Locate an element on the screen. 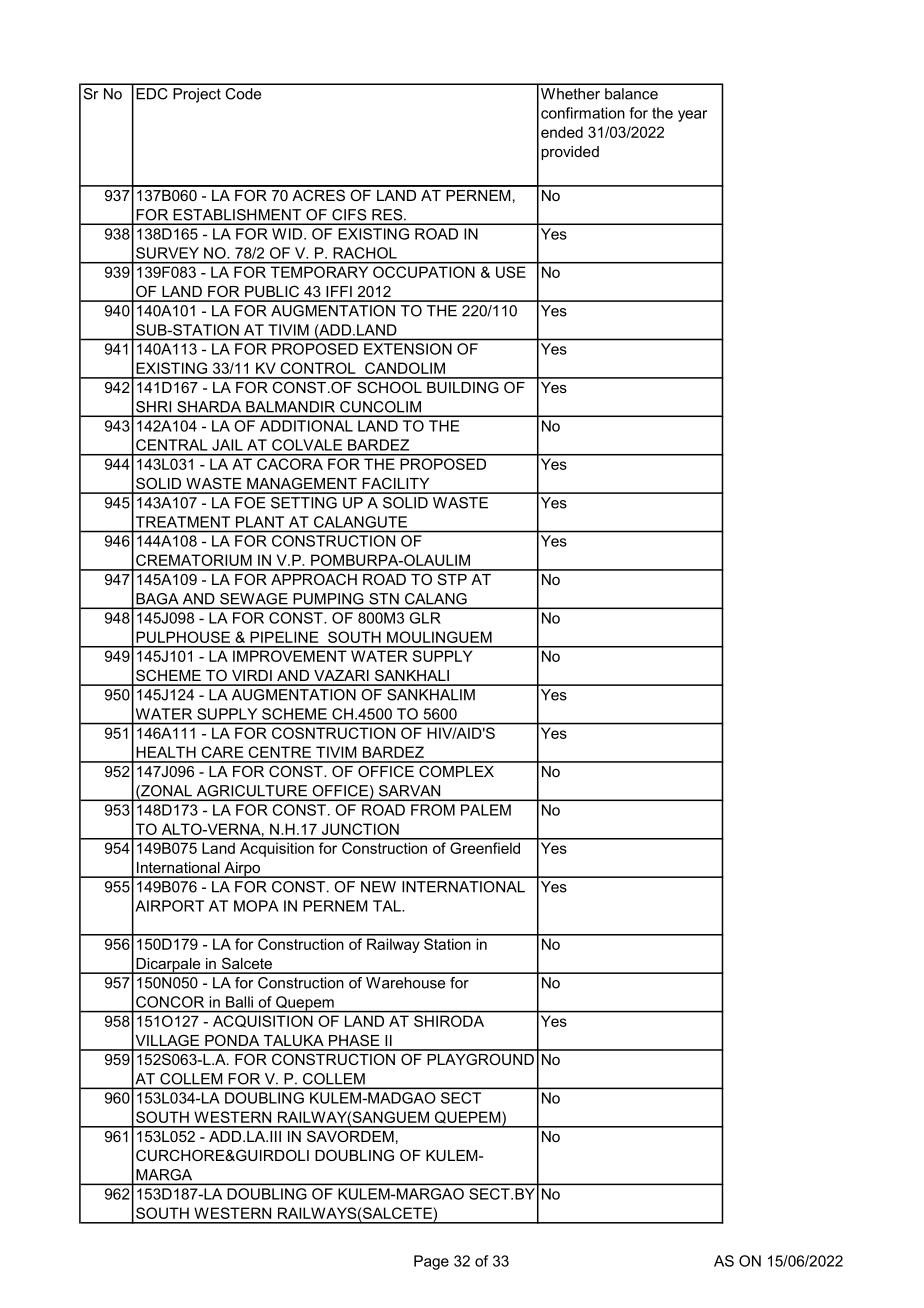 The image size is (924, 1308). WID is located at coordinates (288, 234).
